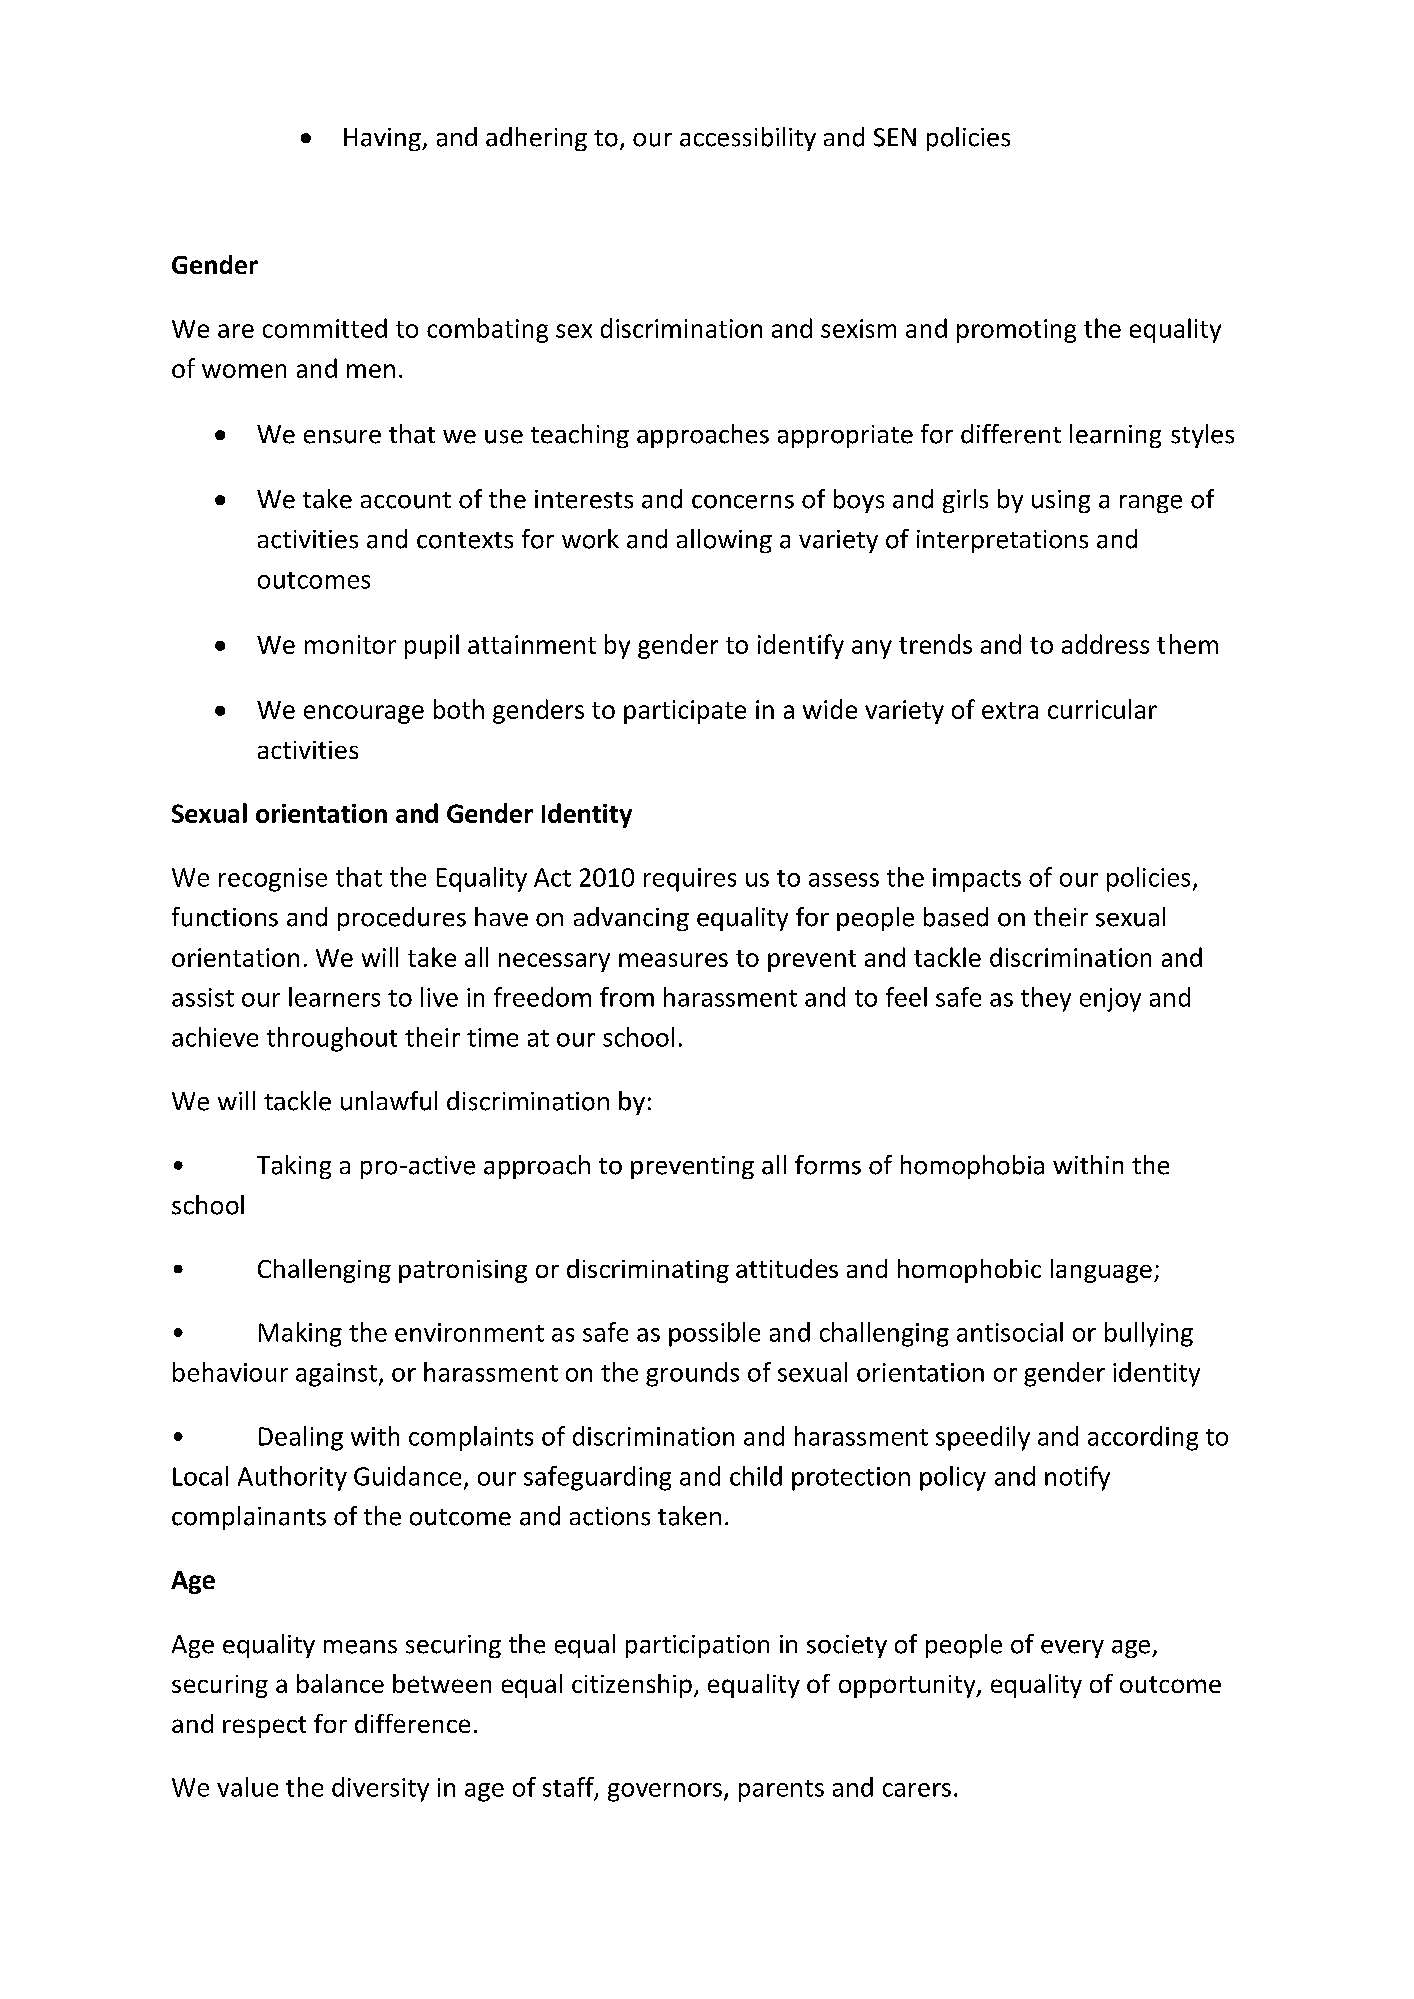 Image resolution: width=1414 pixels, height=1999 pixels. I want to click on respect, so click(264, 1727).
